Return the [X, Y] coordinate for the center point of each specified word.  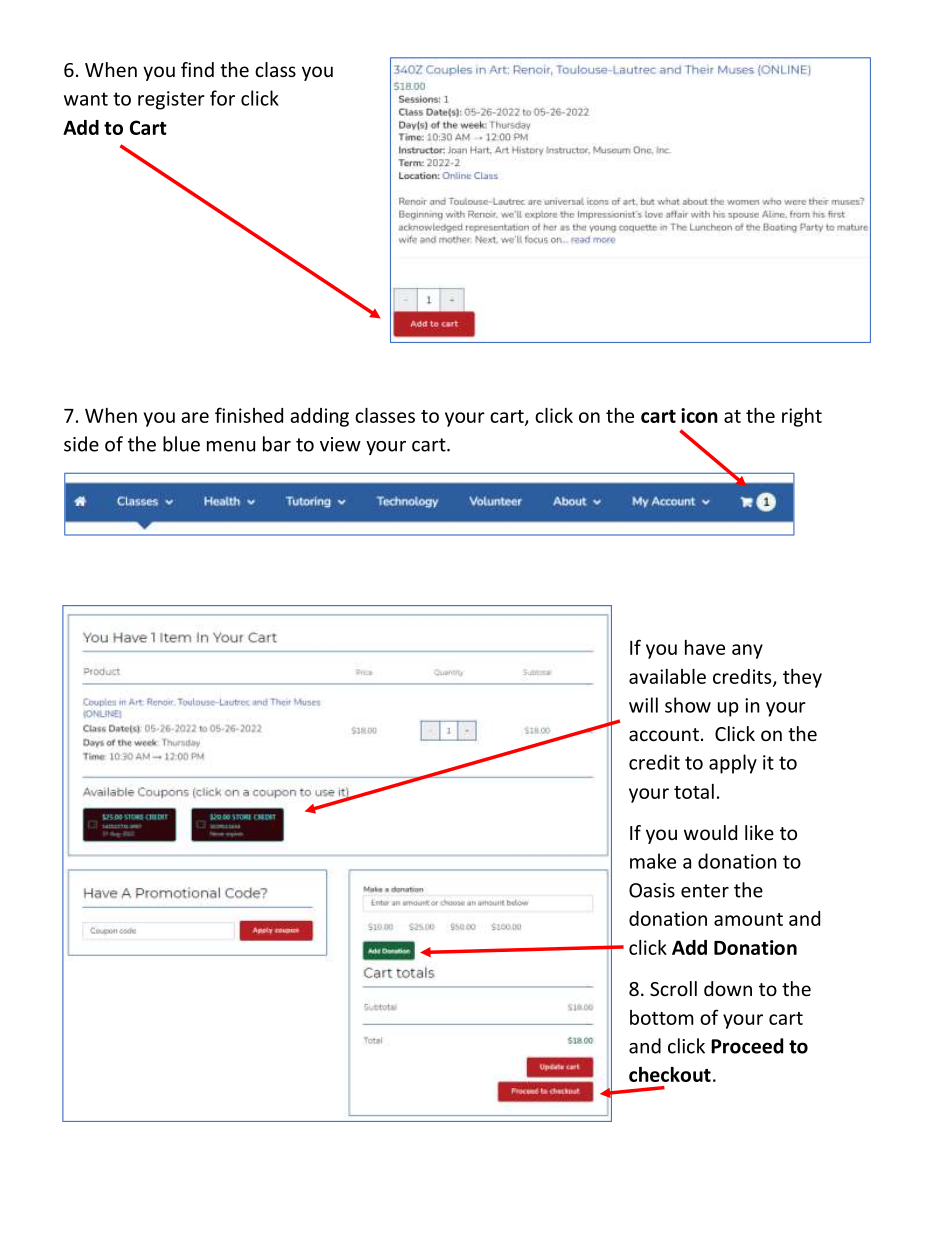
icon [699, 415]
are [195, 417]
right [802, 417]
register [171, 100]
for [222, 98]
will [643, 705]
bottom [662, 1017]
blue [181, 444]
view [340, 444]
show [688, 705]
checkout [670, 1074]
